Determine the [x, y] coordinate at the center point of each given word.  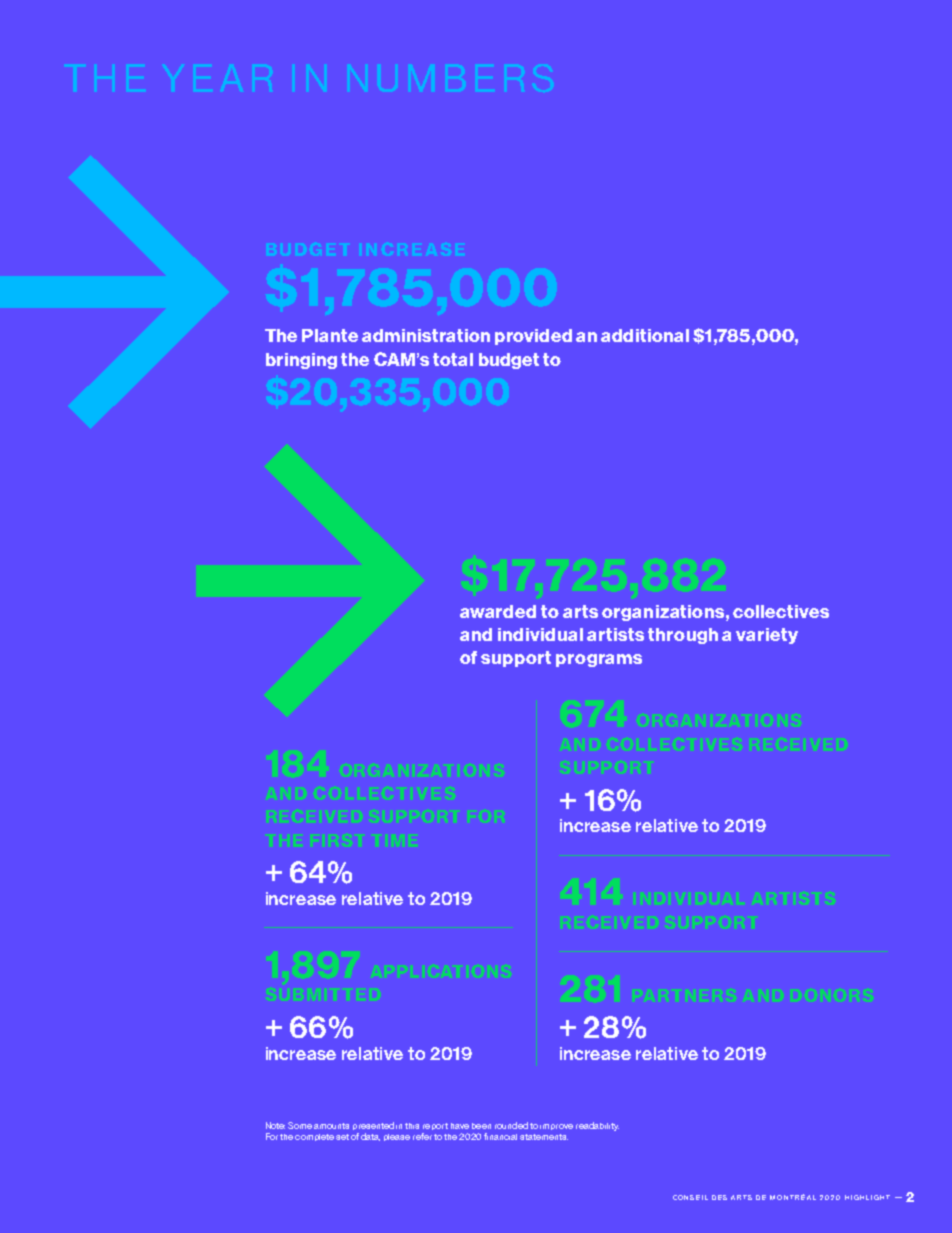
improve [556, 1127]
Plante [330, 335]
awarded [498, 611]
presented [373, 1126]
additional [645, 335]
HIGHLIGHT [867, 1197]
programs [599, 660]
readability [597, 1126]
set [342, 1137]
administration [426, 335]
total [453, 359]
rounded [511, 1125]
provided [533, 337]
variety [767, 636]
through [683, 636]
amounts [331, 1126]
